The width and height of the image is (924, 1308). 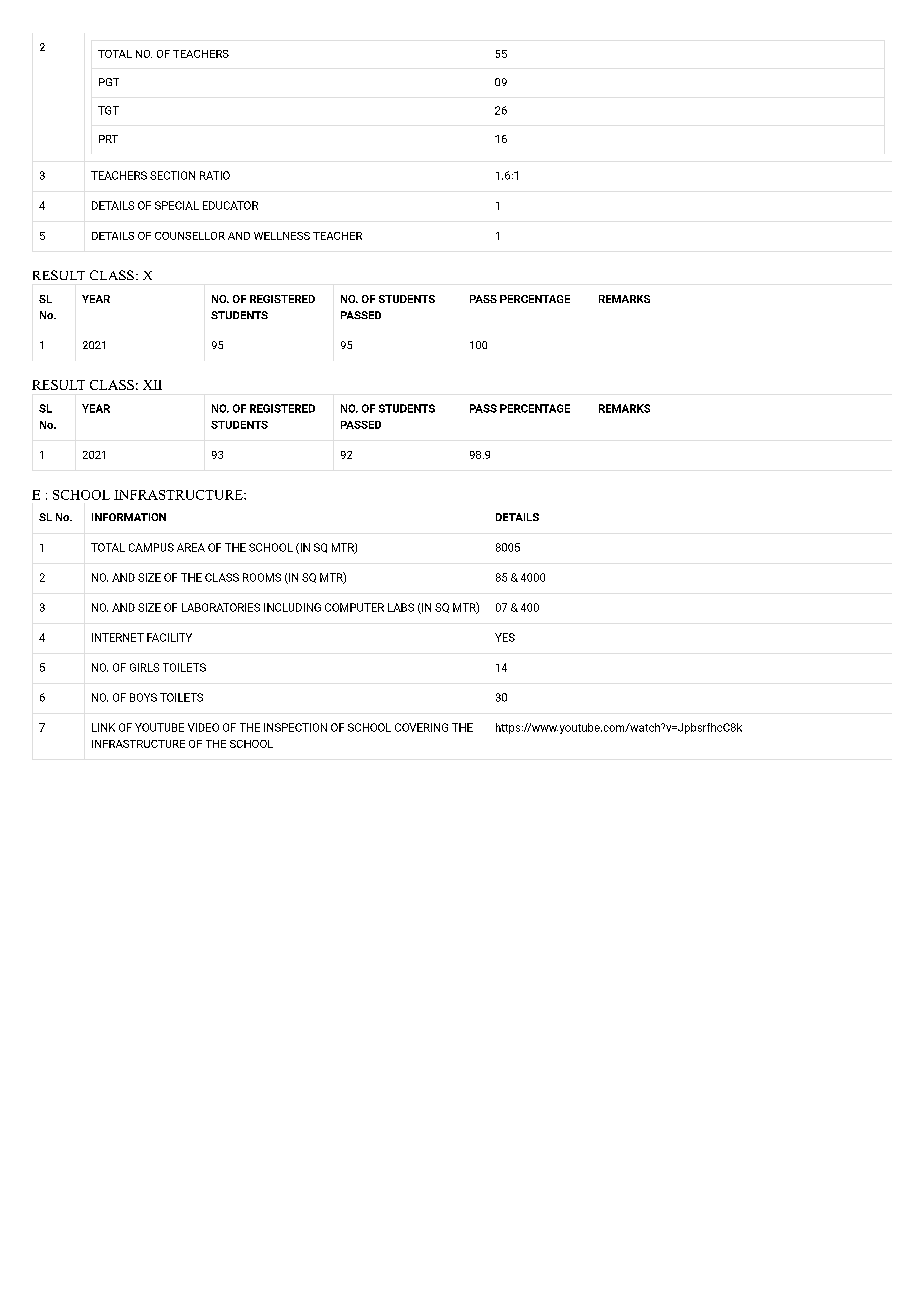 I want to click on AREA, so click(x=191, y=547).
